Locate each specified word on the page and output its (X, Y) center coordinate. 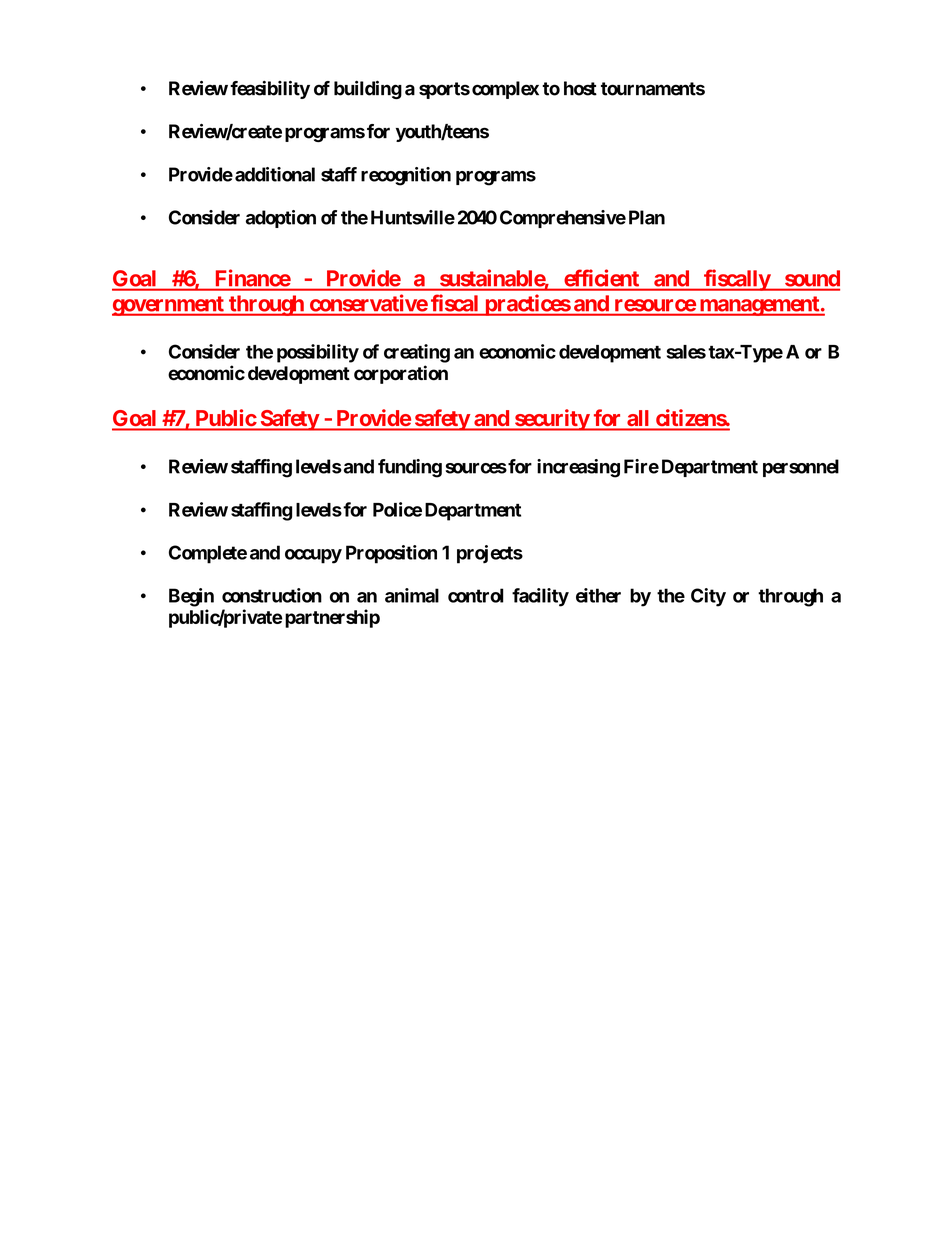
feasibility (270, 90)
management (759, 306)
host (580, 88)
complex (505, 90)
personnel (801, 468)
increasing (578, 468)
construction (272, 595)
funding (410, 468)
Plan (647, 217)
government (169, 306)
